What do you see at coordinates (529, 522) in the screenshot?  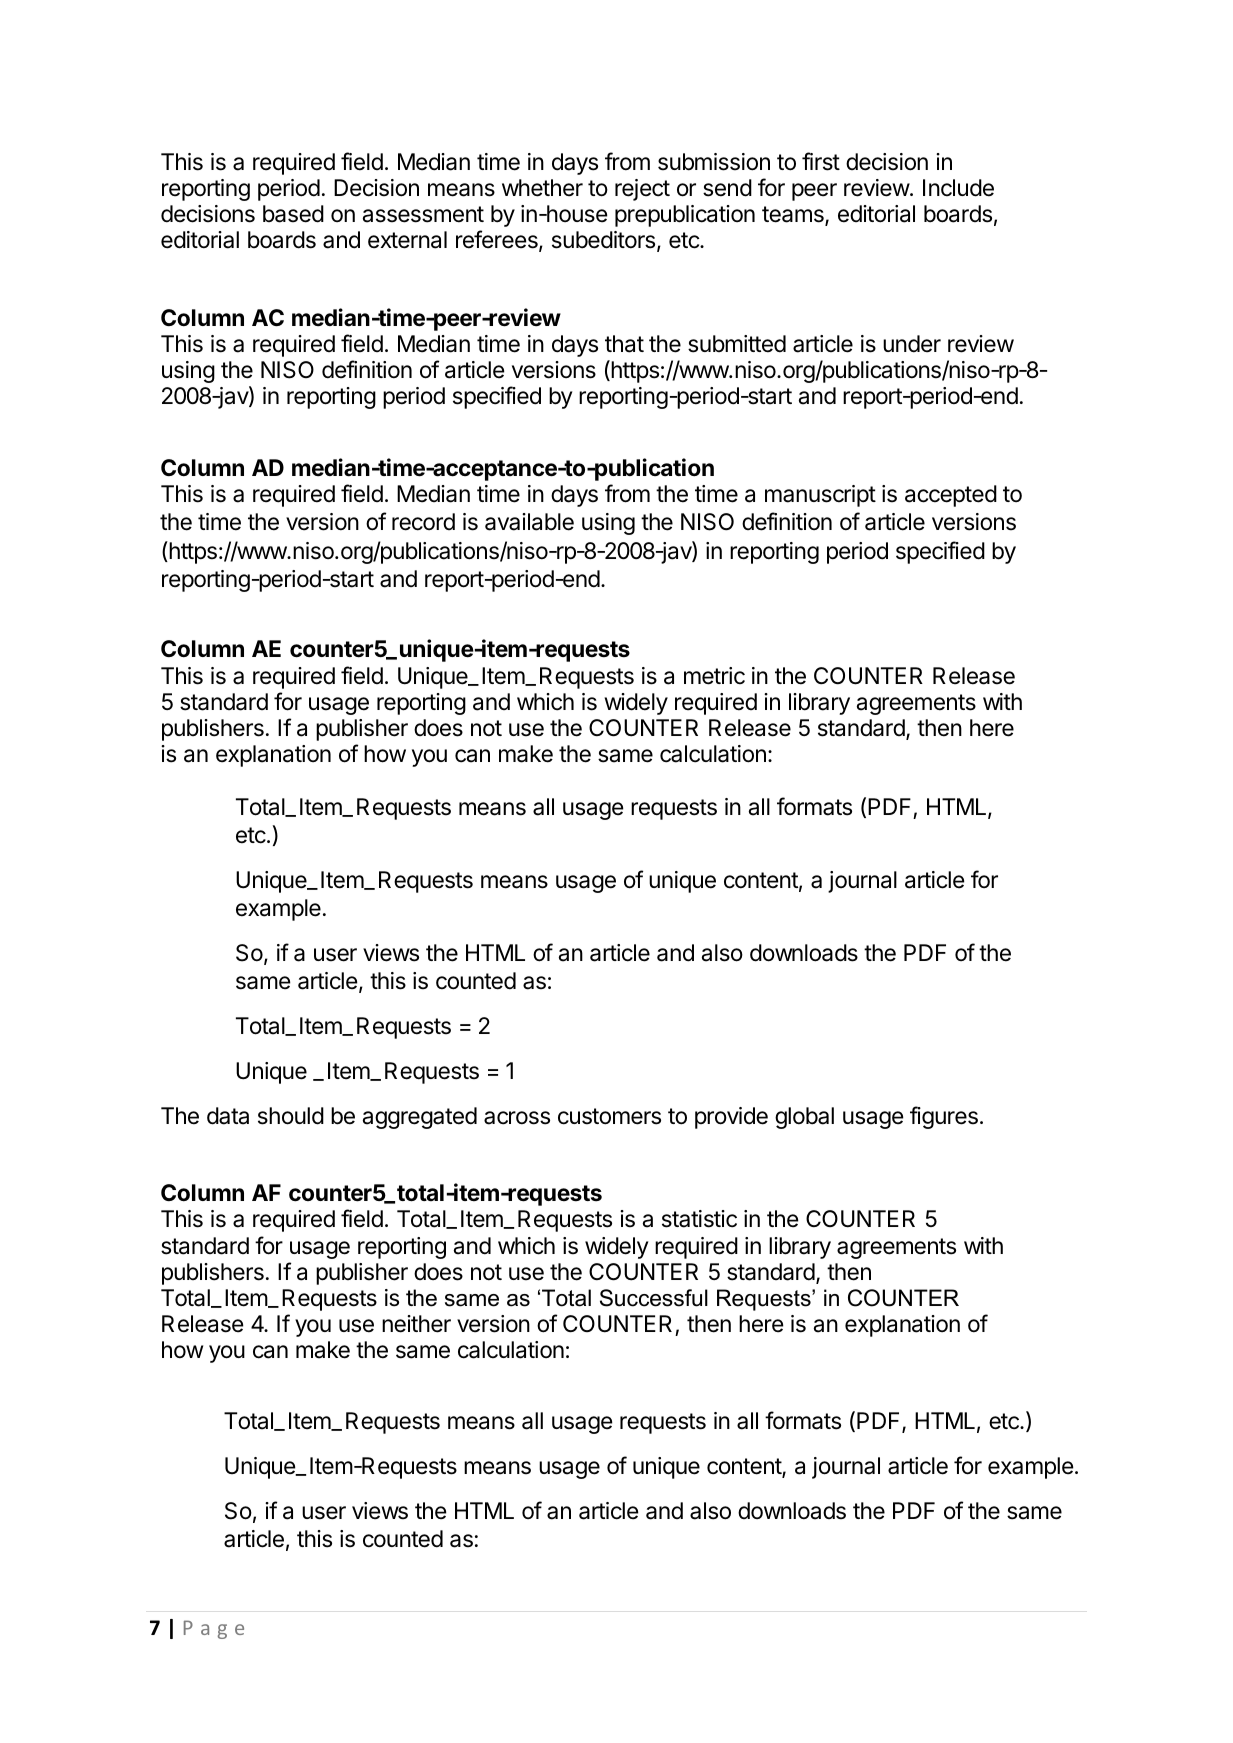 I see `available` at bounding box center [529, 522].
